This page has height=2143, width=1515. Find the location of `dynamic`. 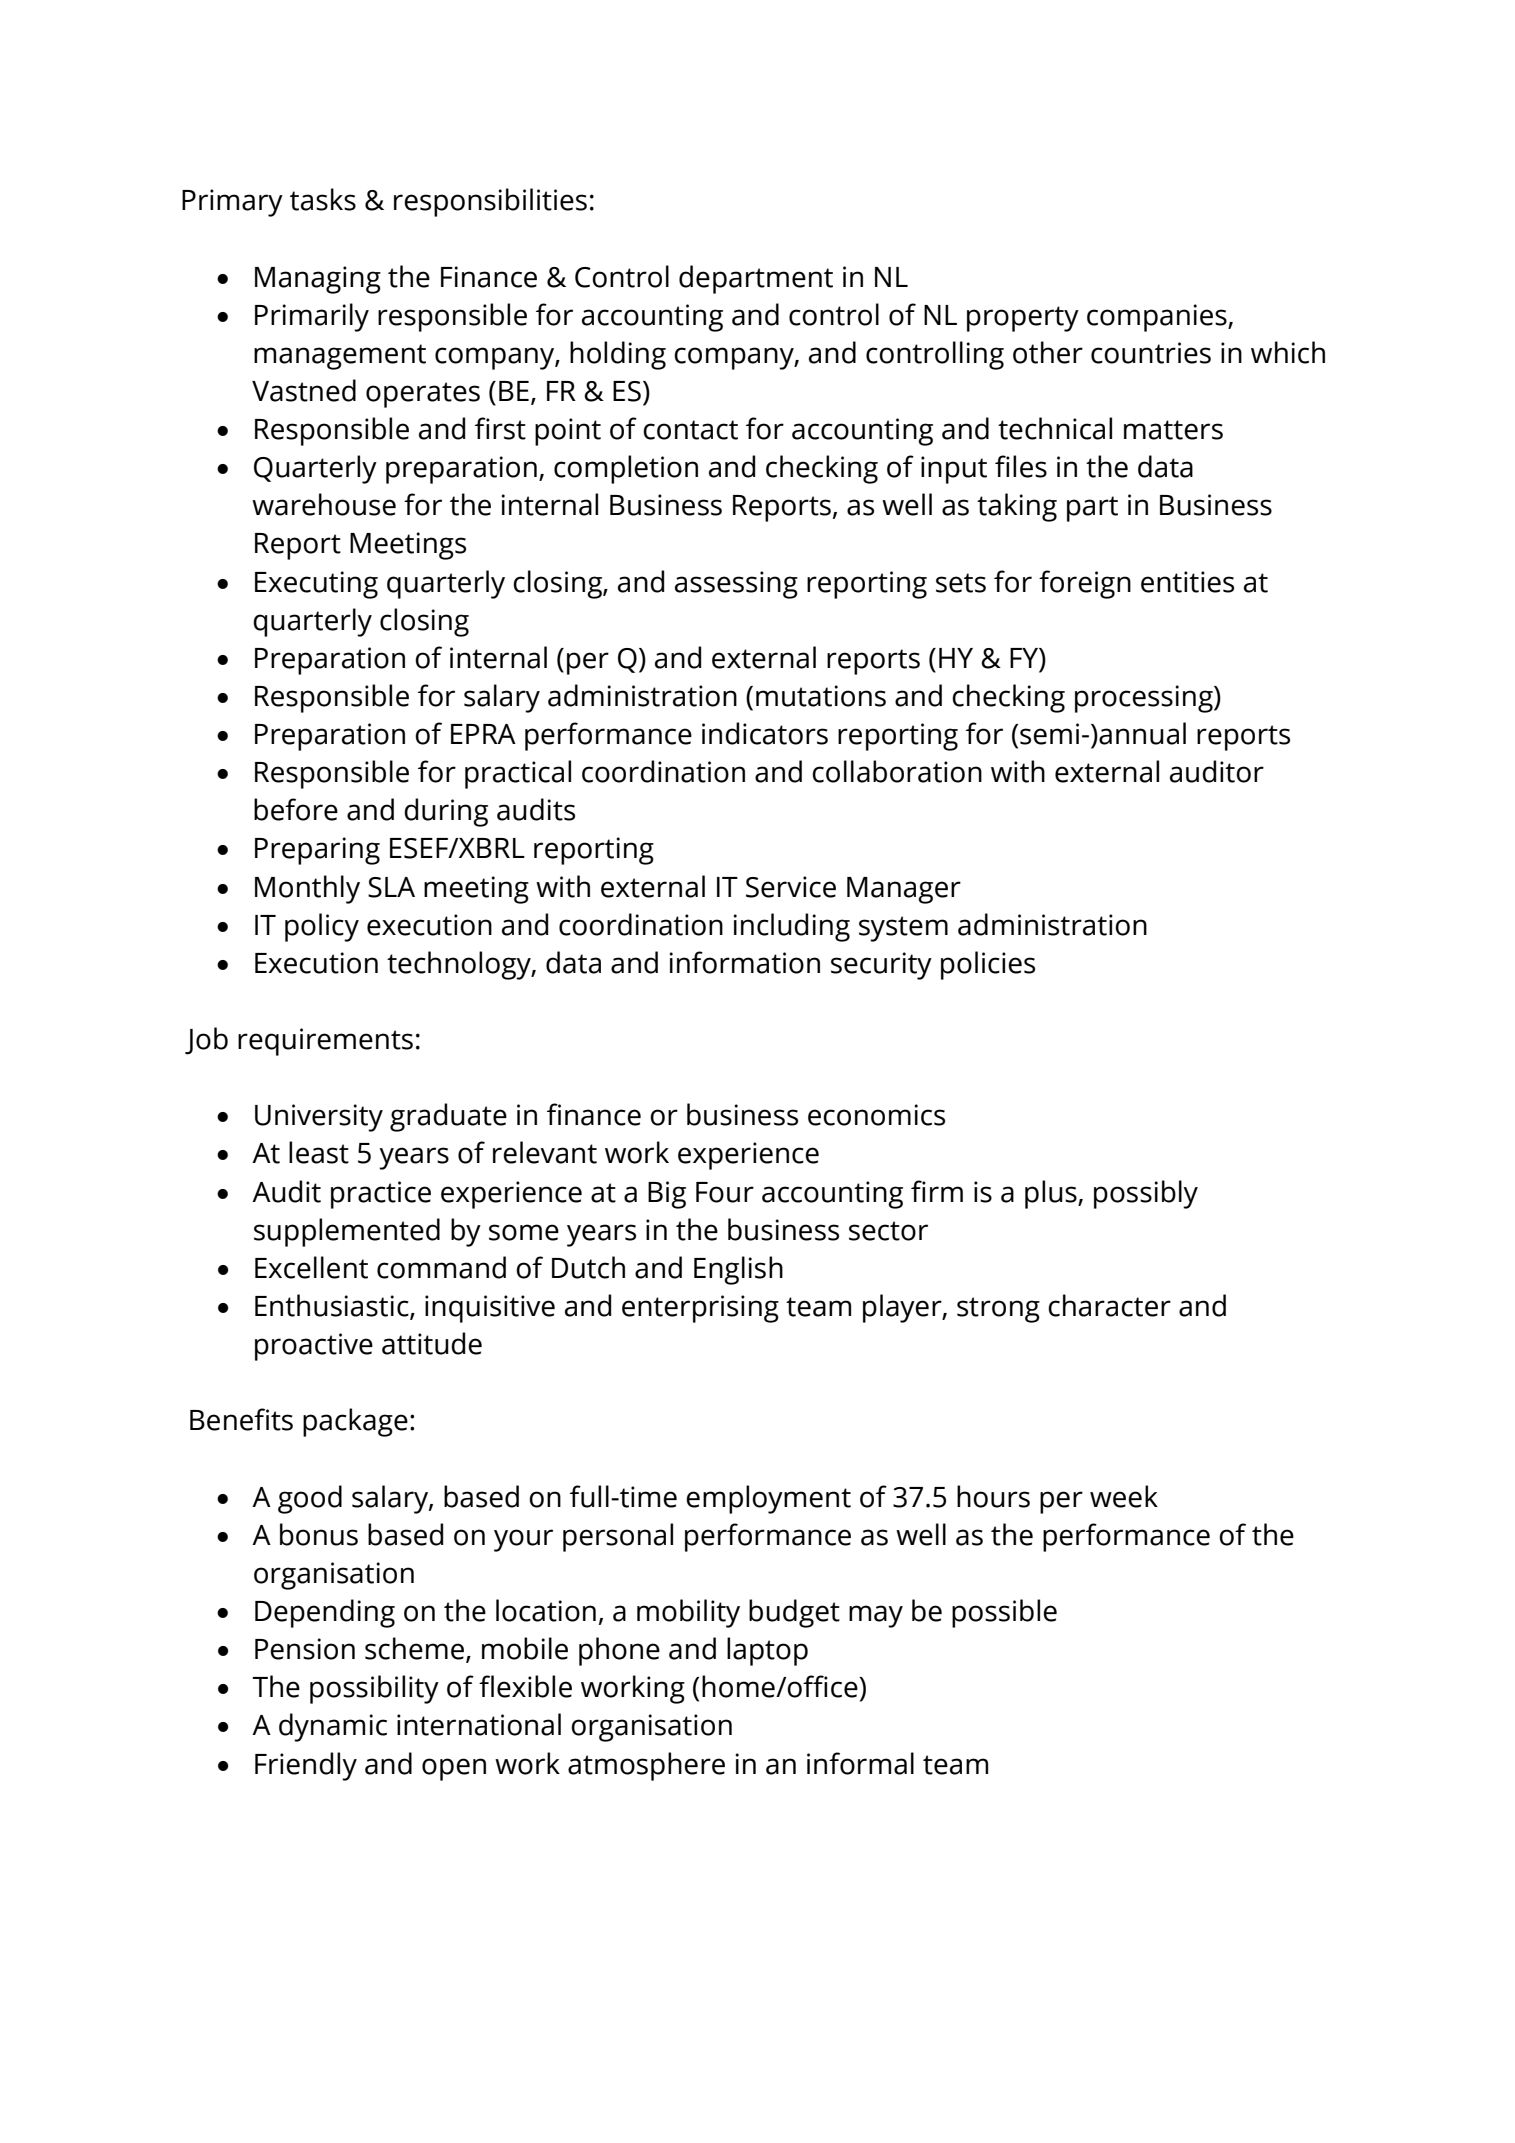

dynamic is located at coordinates (333, 1727).
